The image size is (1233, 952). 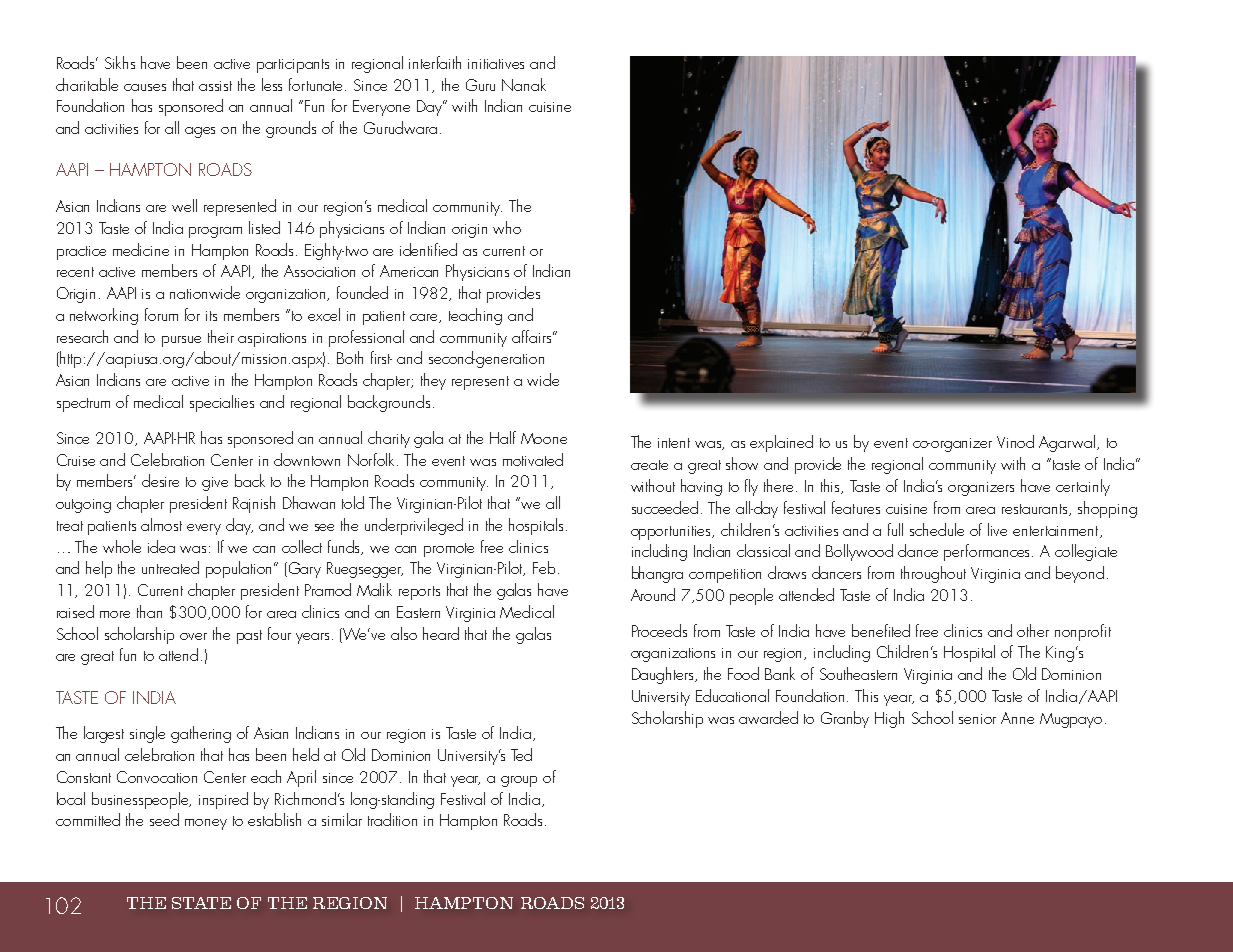 What do you see at coordinates (1033, 630) in the screenshot?
I see `other` at bounding box center [1033, 630].
